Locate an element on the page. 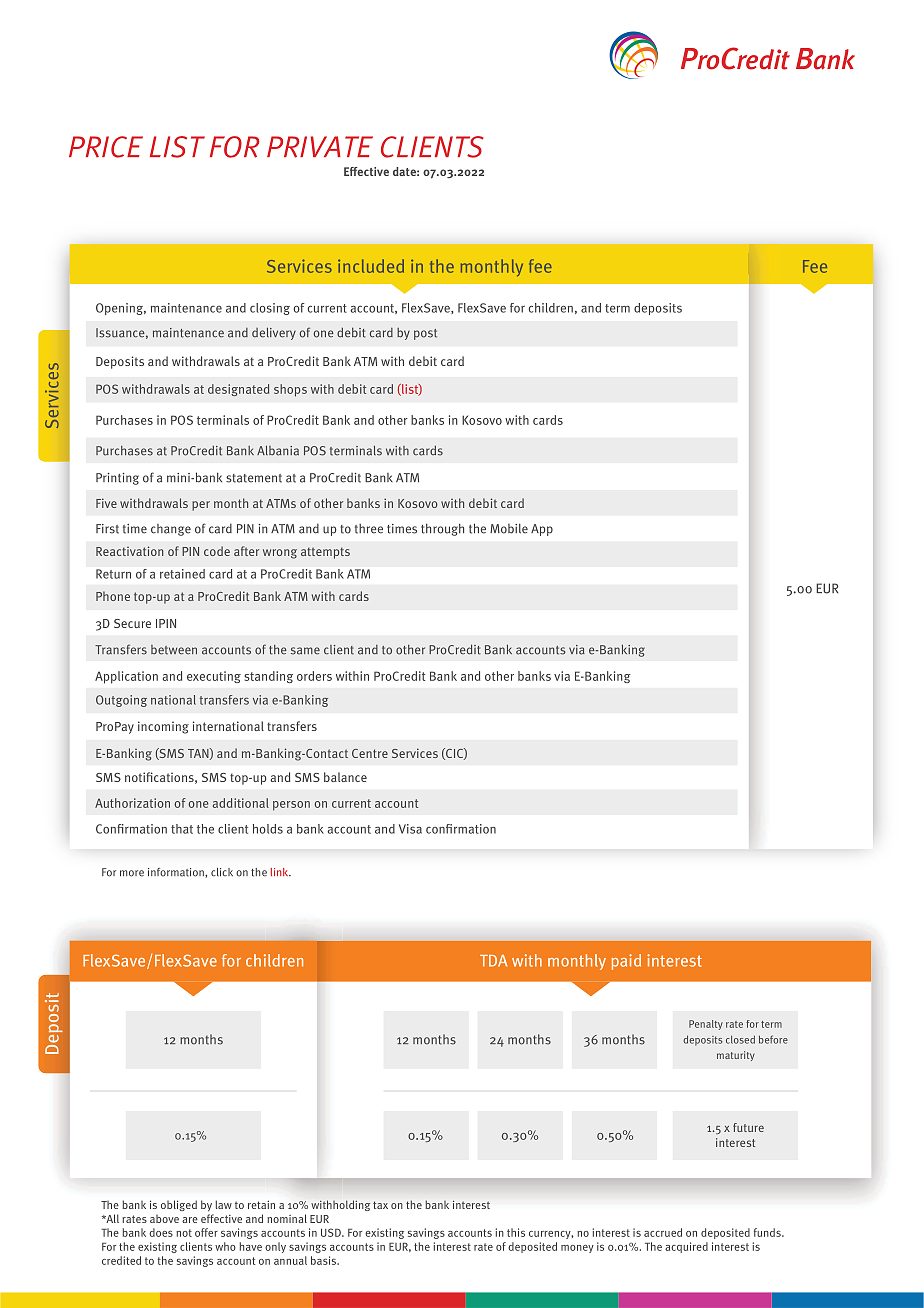 This page has height=1308, width=924. paid is located at coordinates (626, 962).
